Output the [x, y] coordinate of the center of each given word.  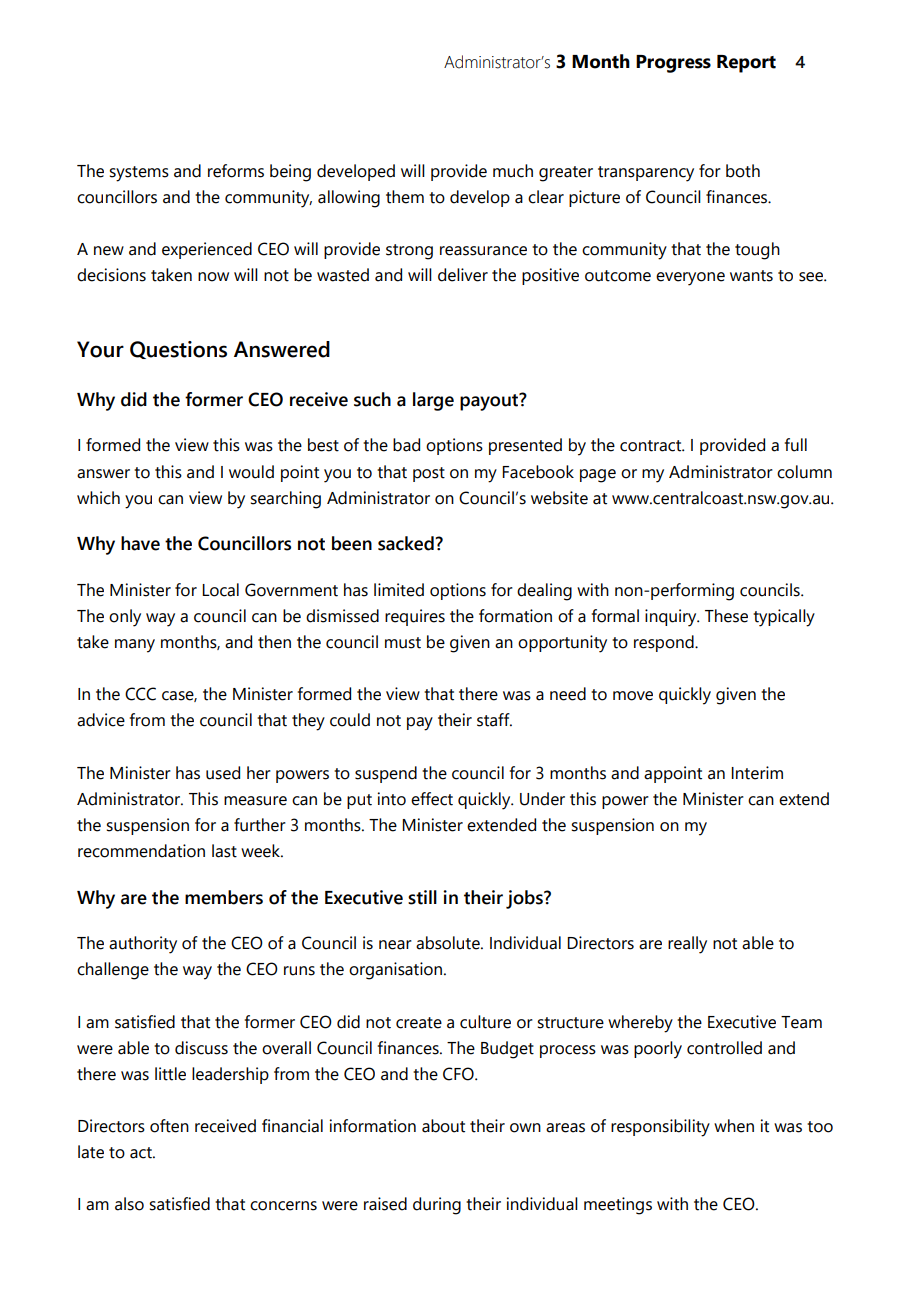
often [169, 1126]
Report [746, 64]
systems [139, 174]
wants [751, 276]
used [223, 773]
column [804, 472]
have [140, 543]
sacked [407, 543]
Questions [178, 350]
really [687, 945]
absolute [449, 943]
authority [143, 945]
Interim [757, 773]
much [513, 171]
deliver [463, 275]
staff [494, 720]
